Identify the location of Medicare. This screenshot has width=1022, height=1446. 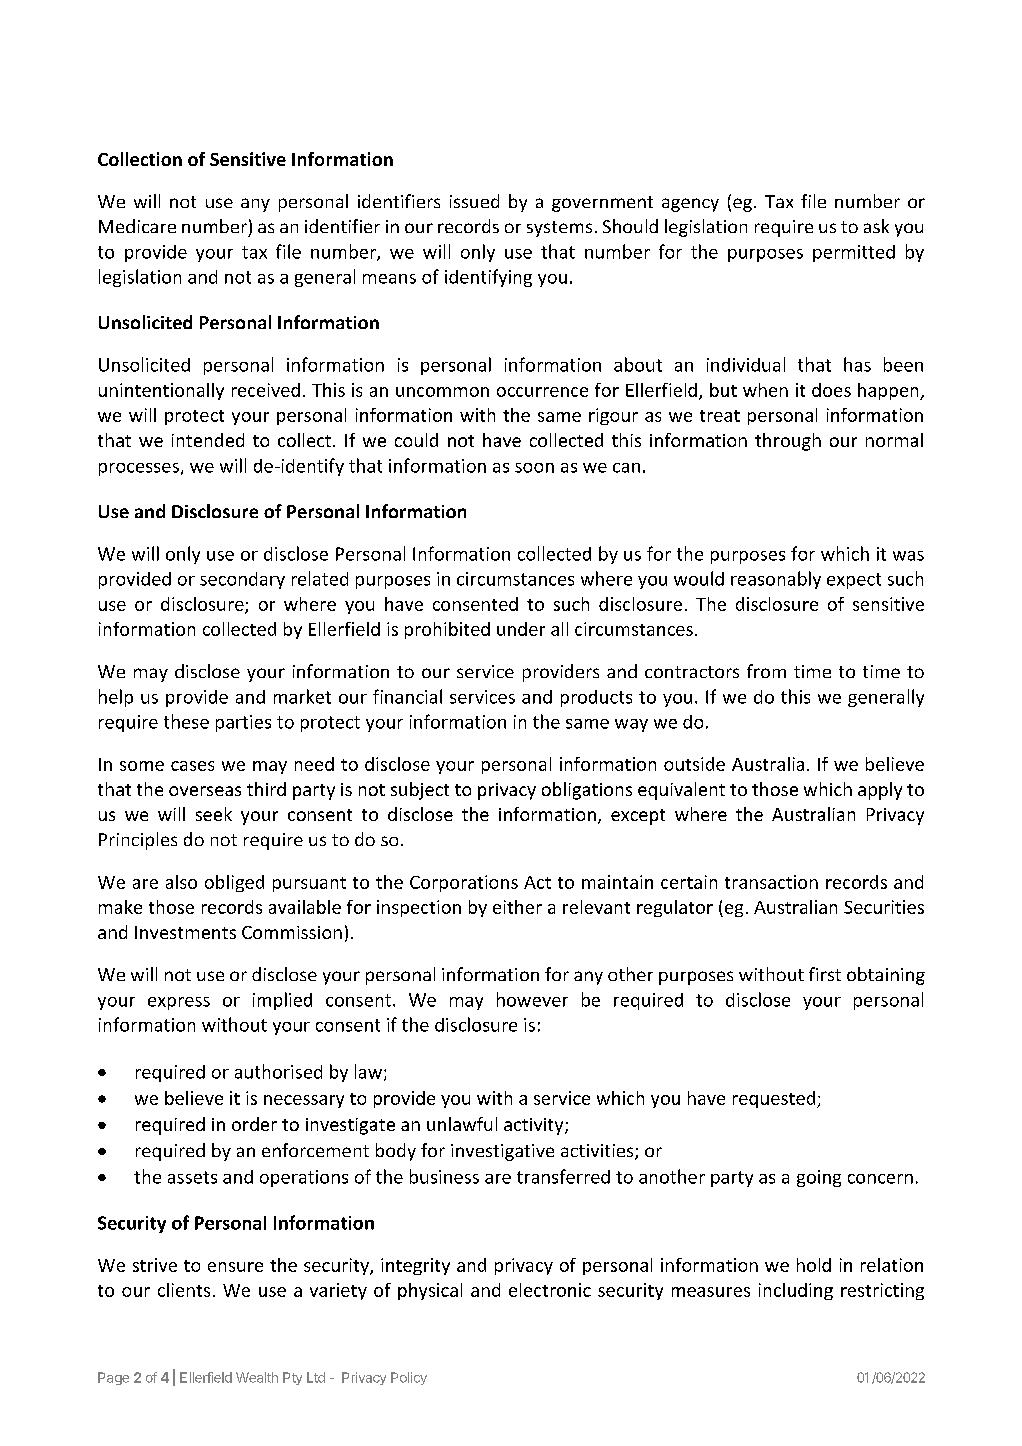
(137, 226).
